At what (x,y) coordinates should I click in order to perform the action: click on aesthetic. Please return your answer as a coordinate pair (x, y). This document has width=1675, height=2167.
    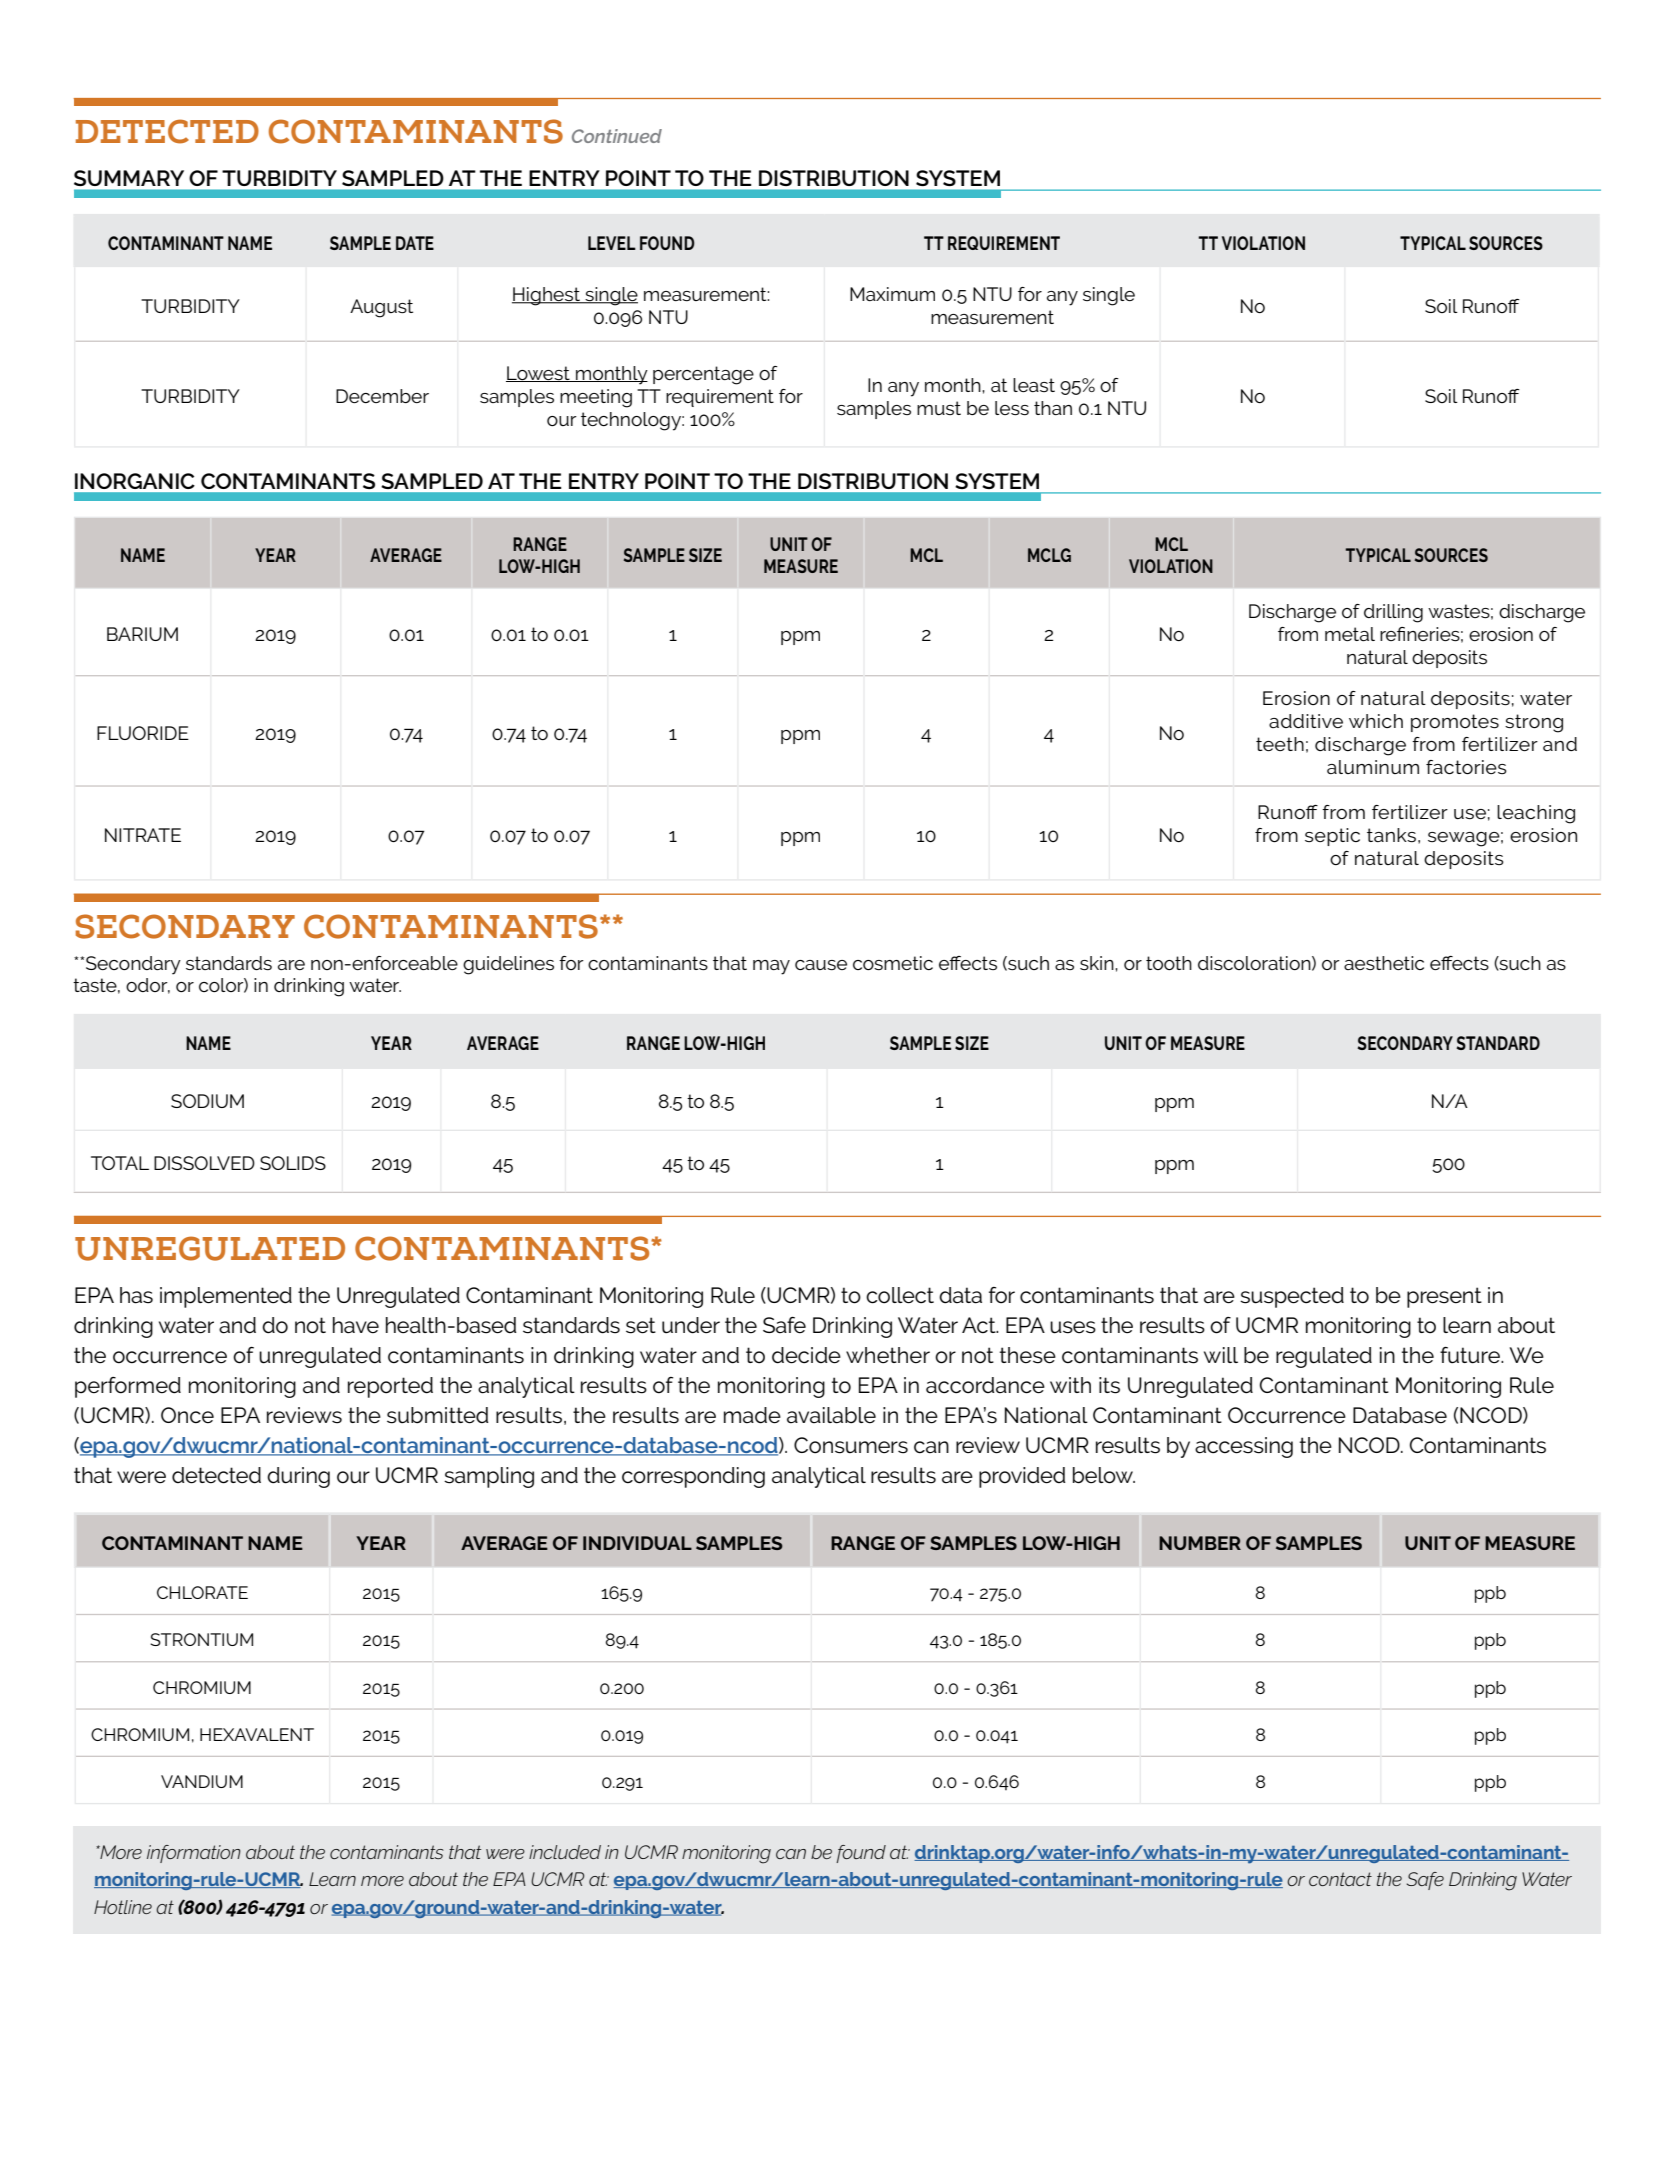
    Looking at the image, I should click on (1384, 963).
